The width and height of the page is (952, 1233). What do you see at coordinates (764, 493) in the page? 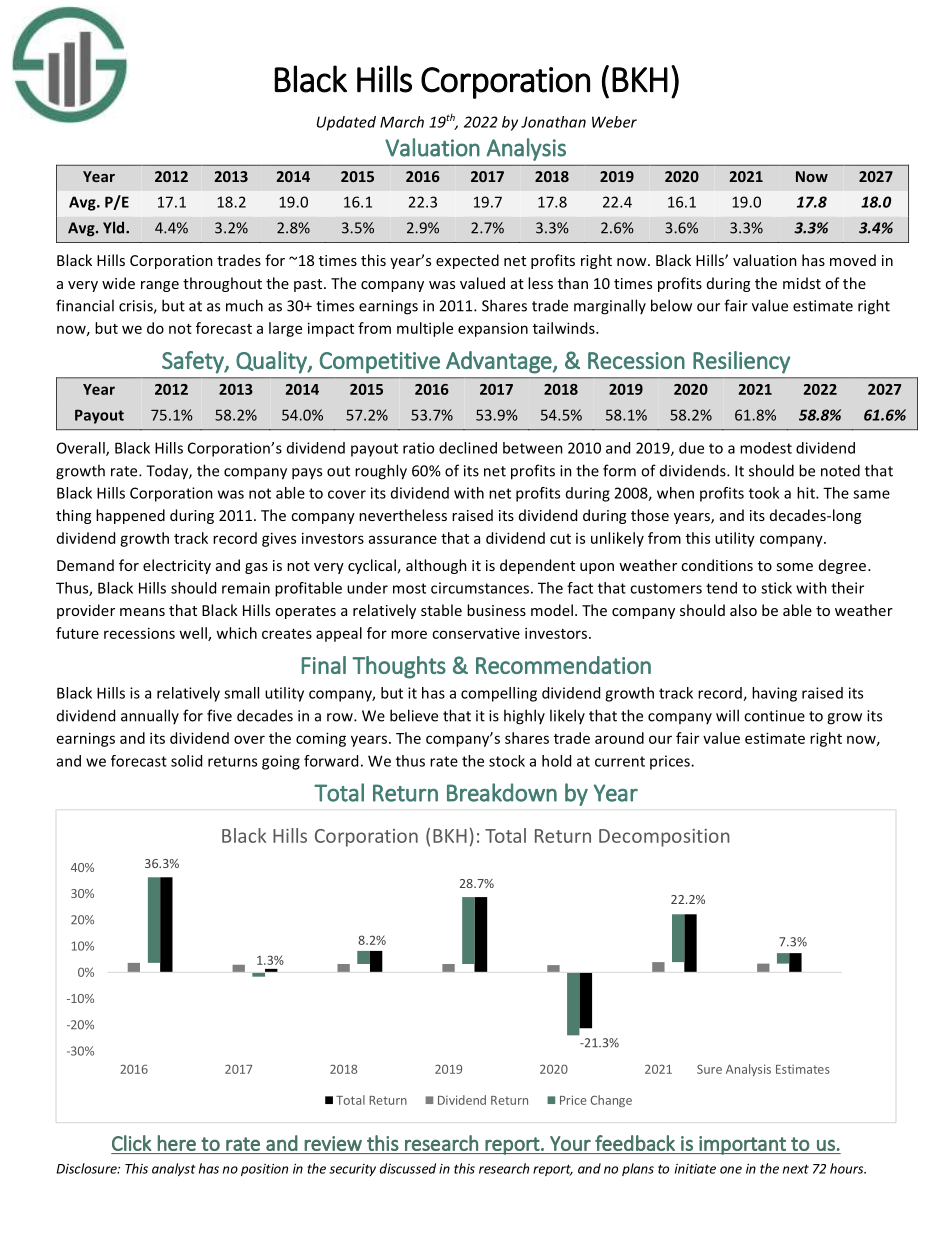
I see `took` at bounding box center [764, 493].
